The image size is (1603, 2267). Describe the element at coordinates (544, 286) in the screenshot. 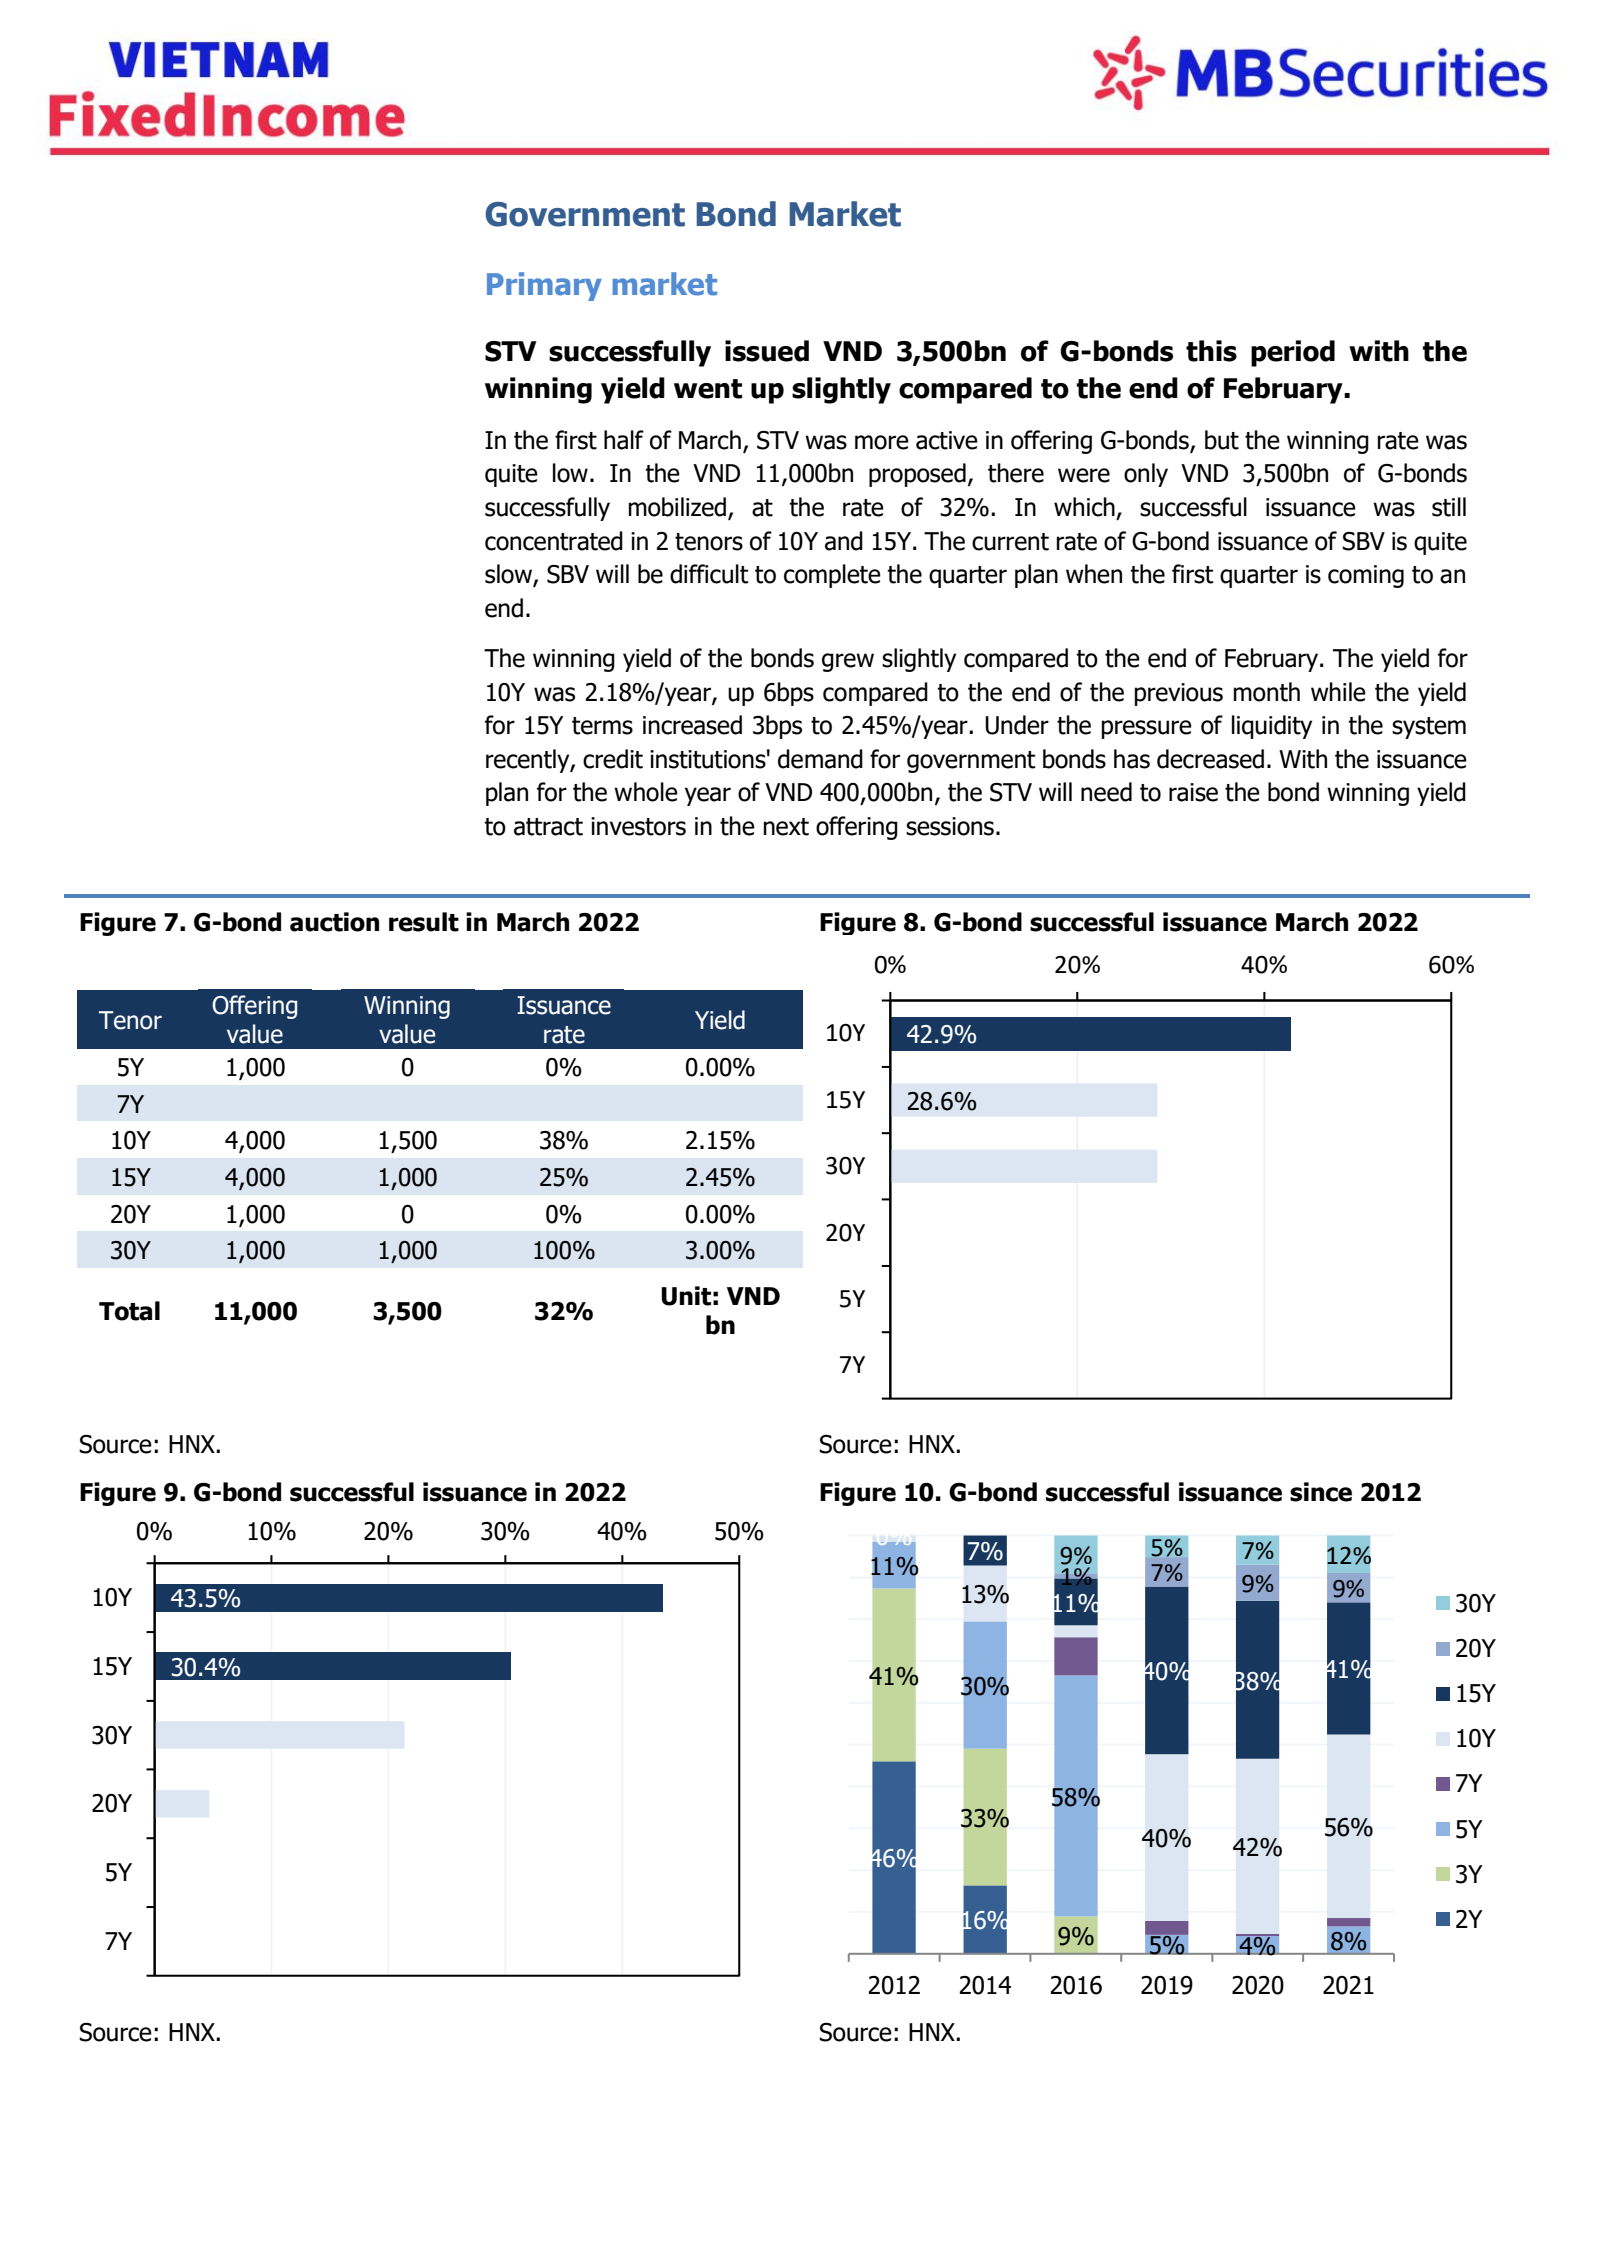

I see `Primary` at that location.
